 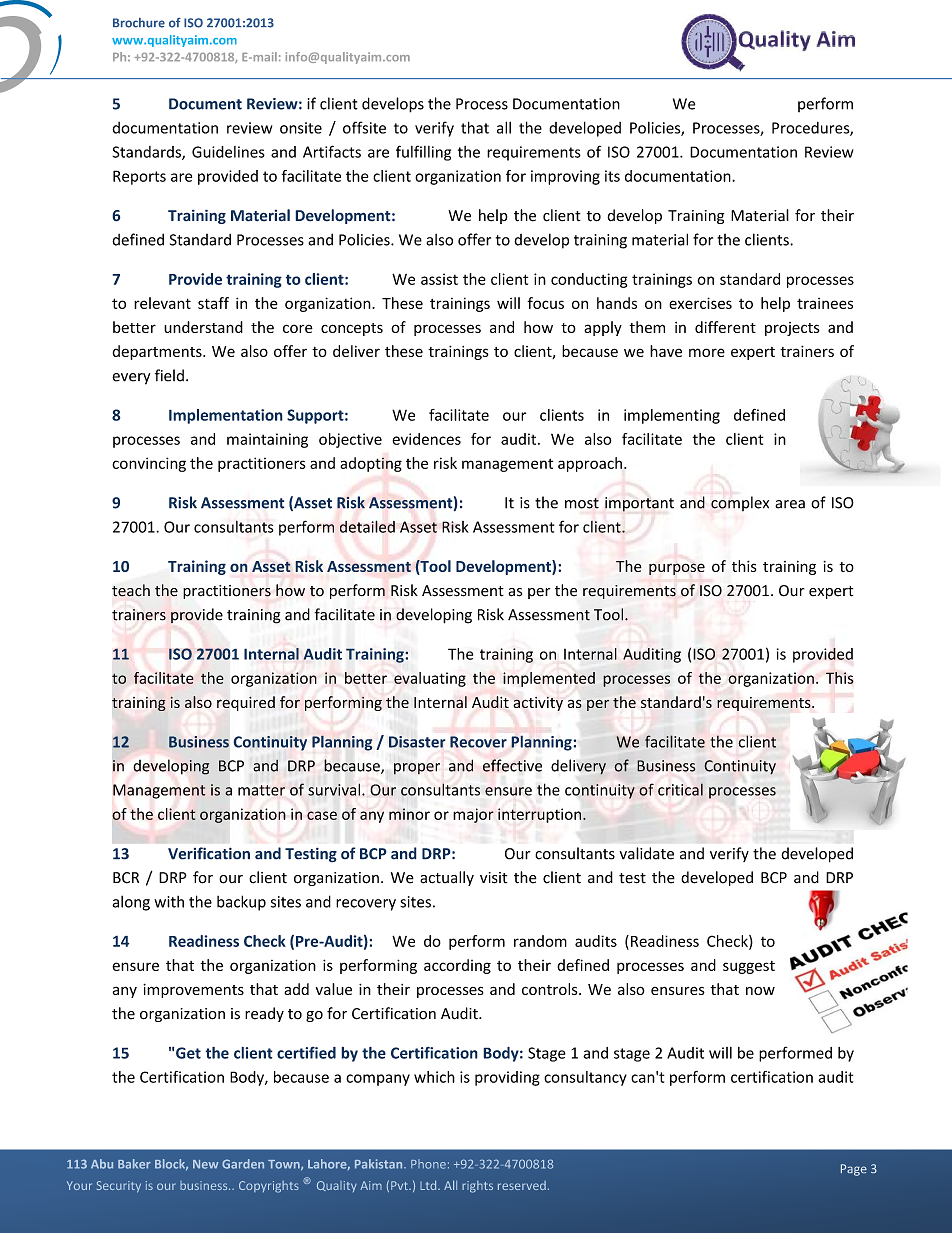 What do you see at coordinates (565, 177) in the page?
I see `improving` at bounding box center [565, 177].
